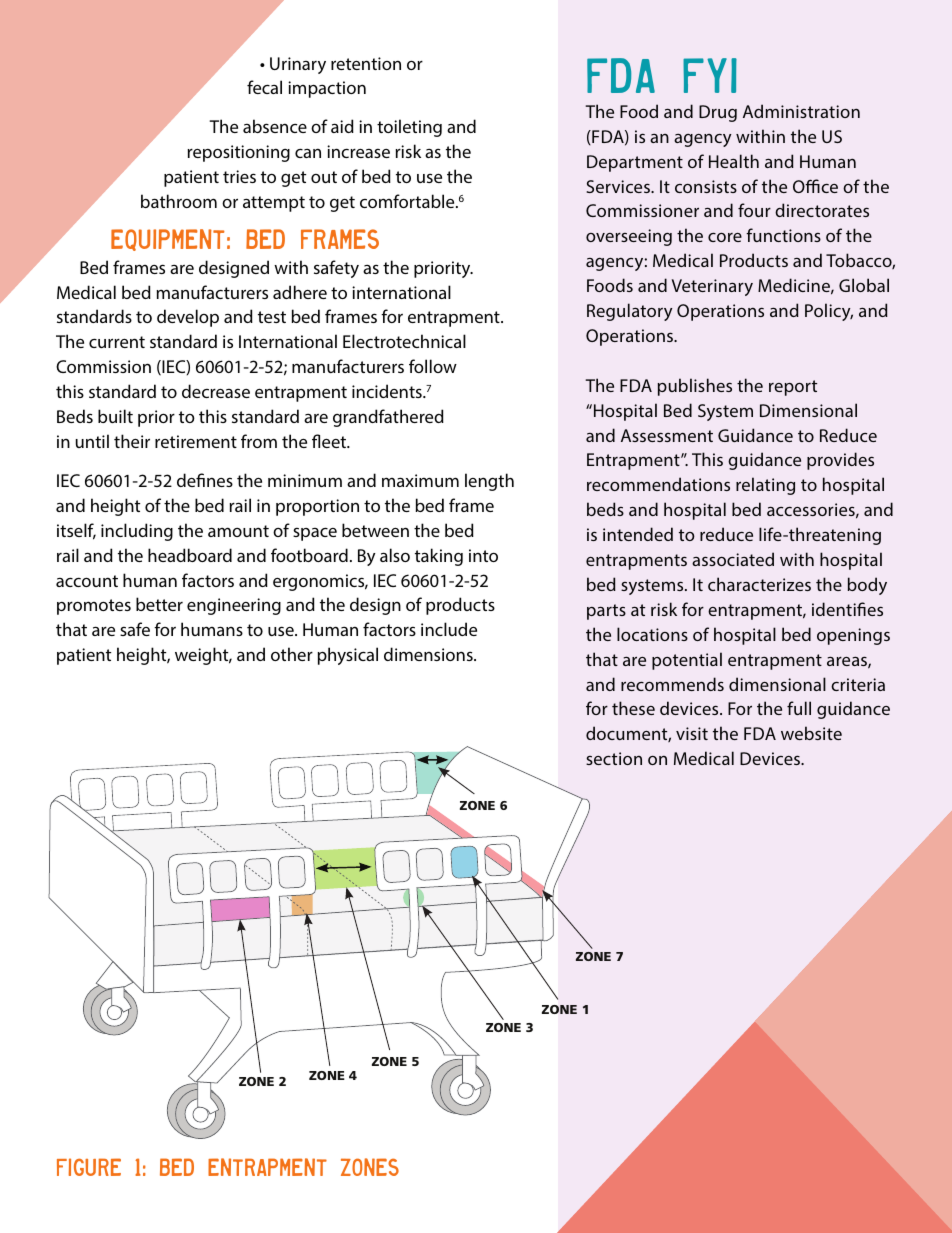 The image size is (952, 1233). What do you see at coordinates (759, 584) in the screenshot?
I see `characterizes` at bounding box center [759, 584].
